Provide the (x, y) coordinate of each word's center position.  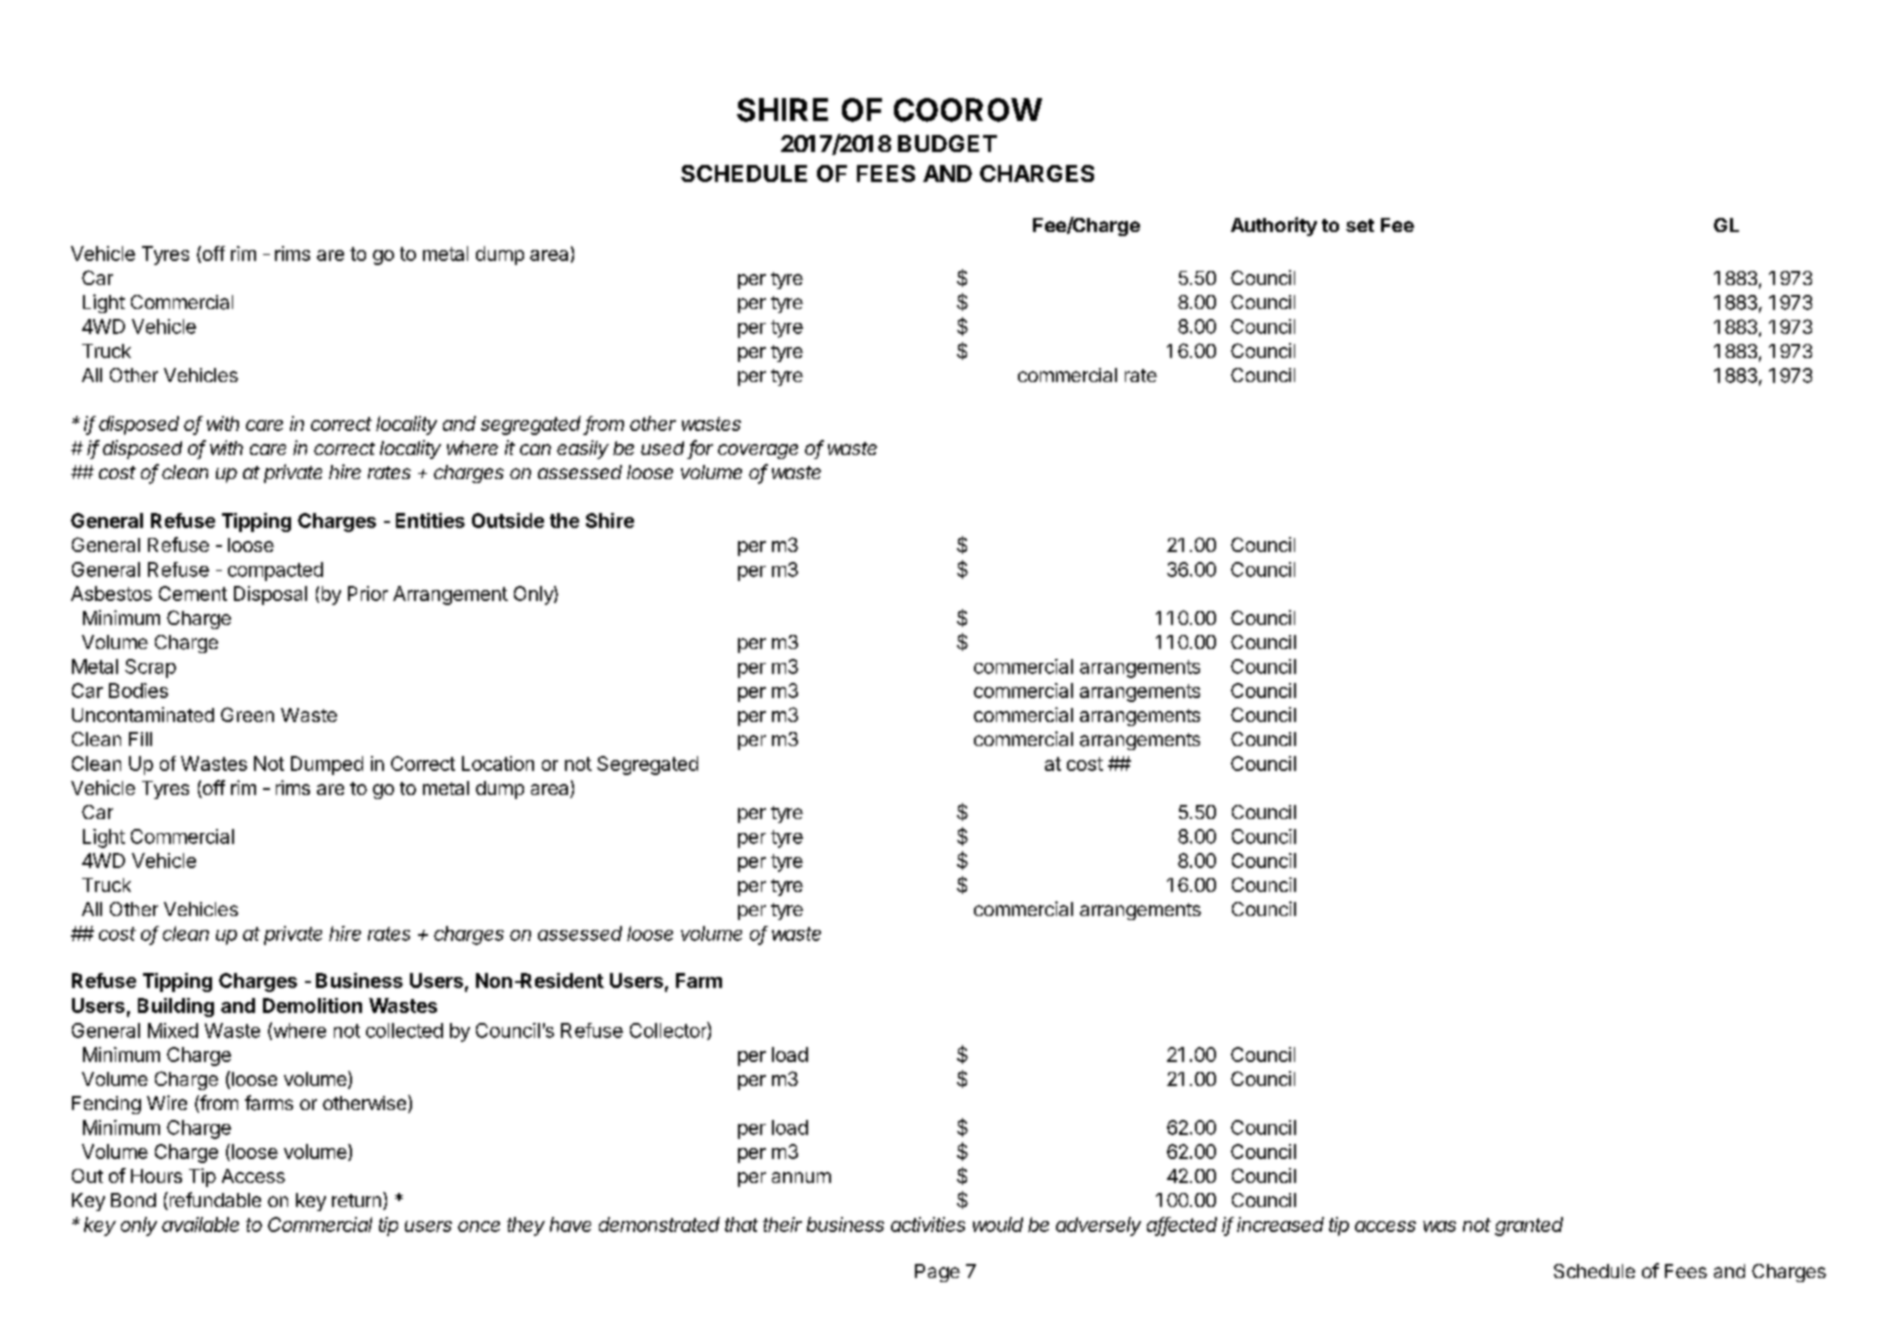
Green (247, 714)
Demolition (312, 1005)
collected (404, 1030)
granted (1529, 1226)
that (741, 1224)
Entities (430, 520)
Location (498, 763)
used (662, 448)
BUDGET (947, 143)
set (1360, 225)
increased (1280, 1224)
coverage (758, 451)
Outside (508, 520)
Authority (1274, 226)
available (200, 1224)
